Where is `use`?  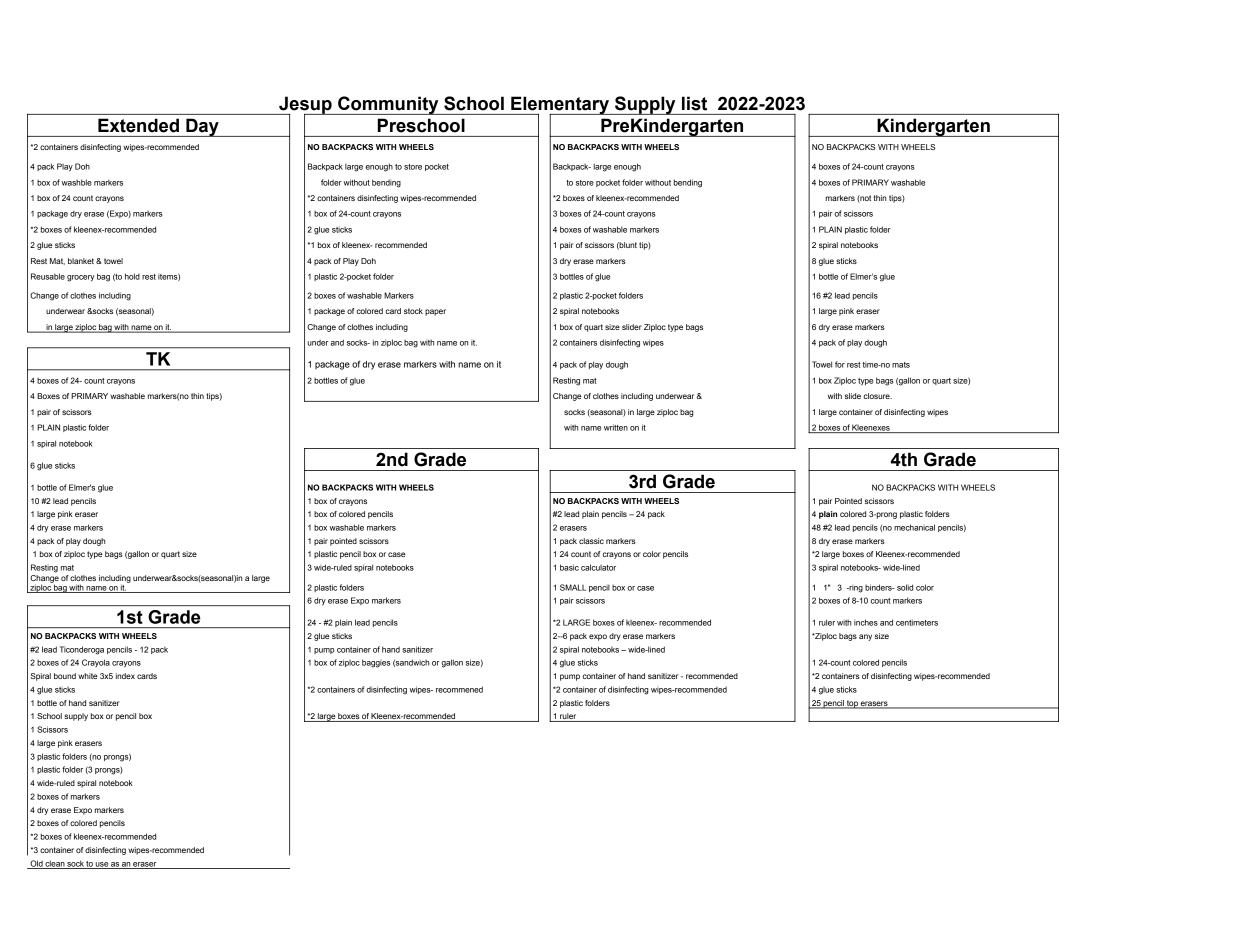 use is located at coordinates (102, 865).
